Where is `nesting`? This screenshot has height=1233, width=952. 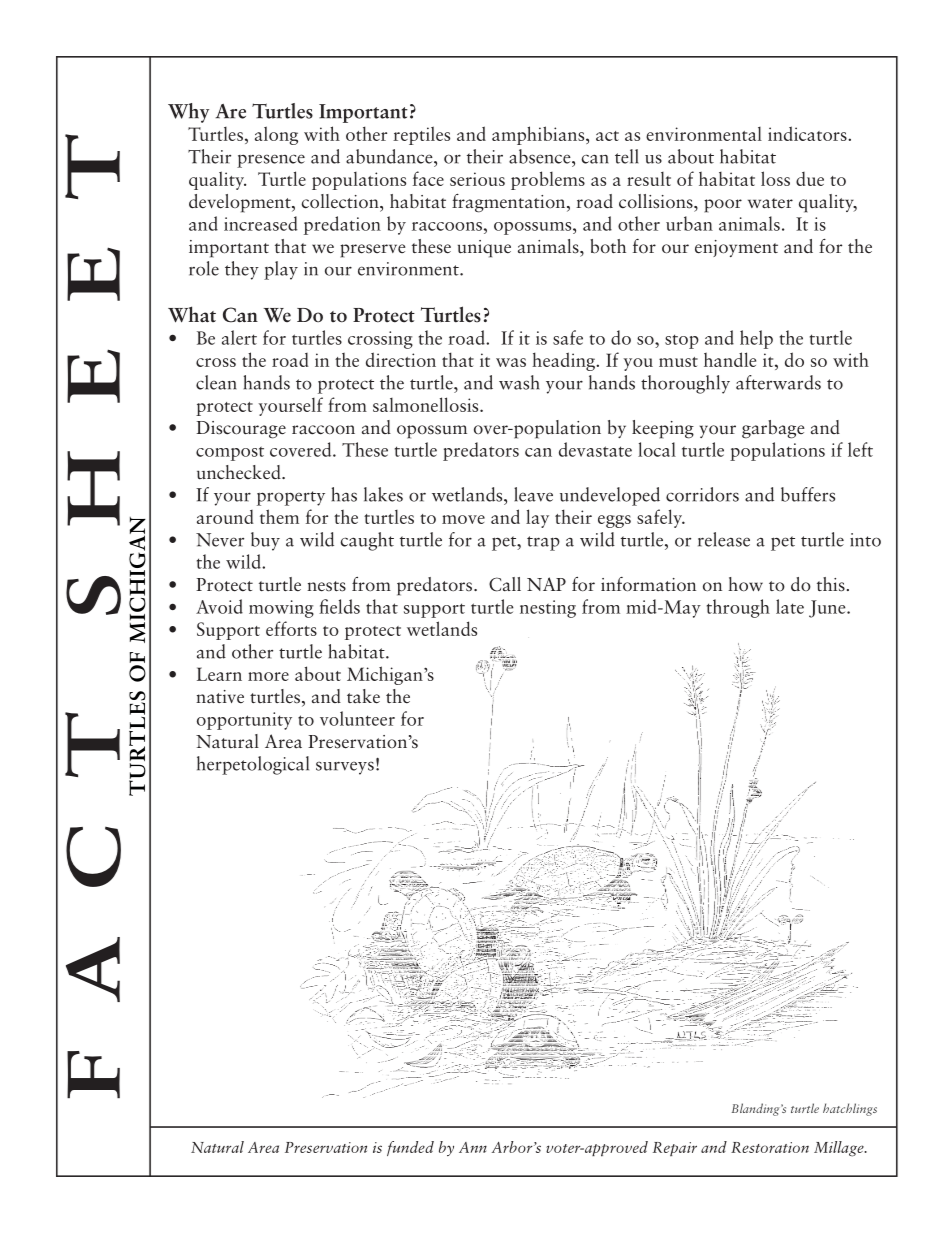 nesting is located at coordinates (548, 609).
